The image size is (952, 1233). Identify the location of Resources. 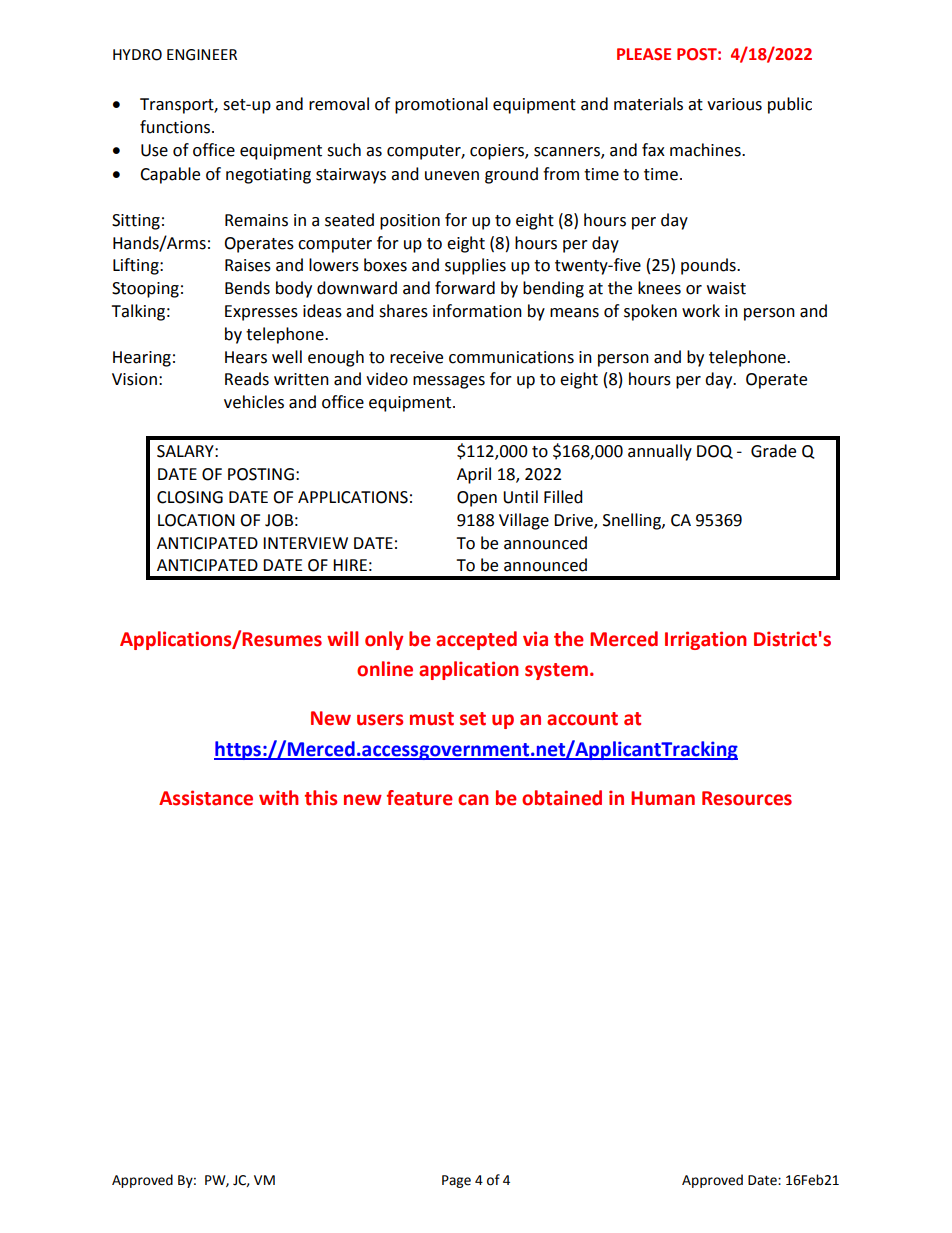
(747, 798).
